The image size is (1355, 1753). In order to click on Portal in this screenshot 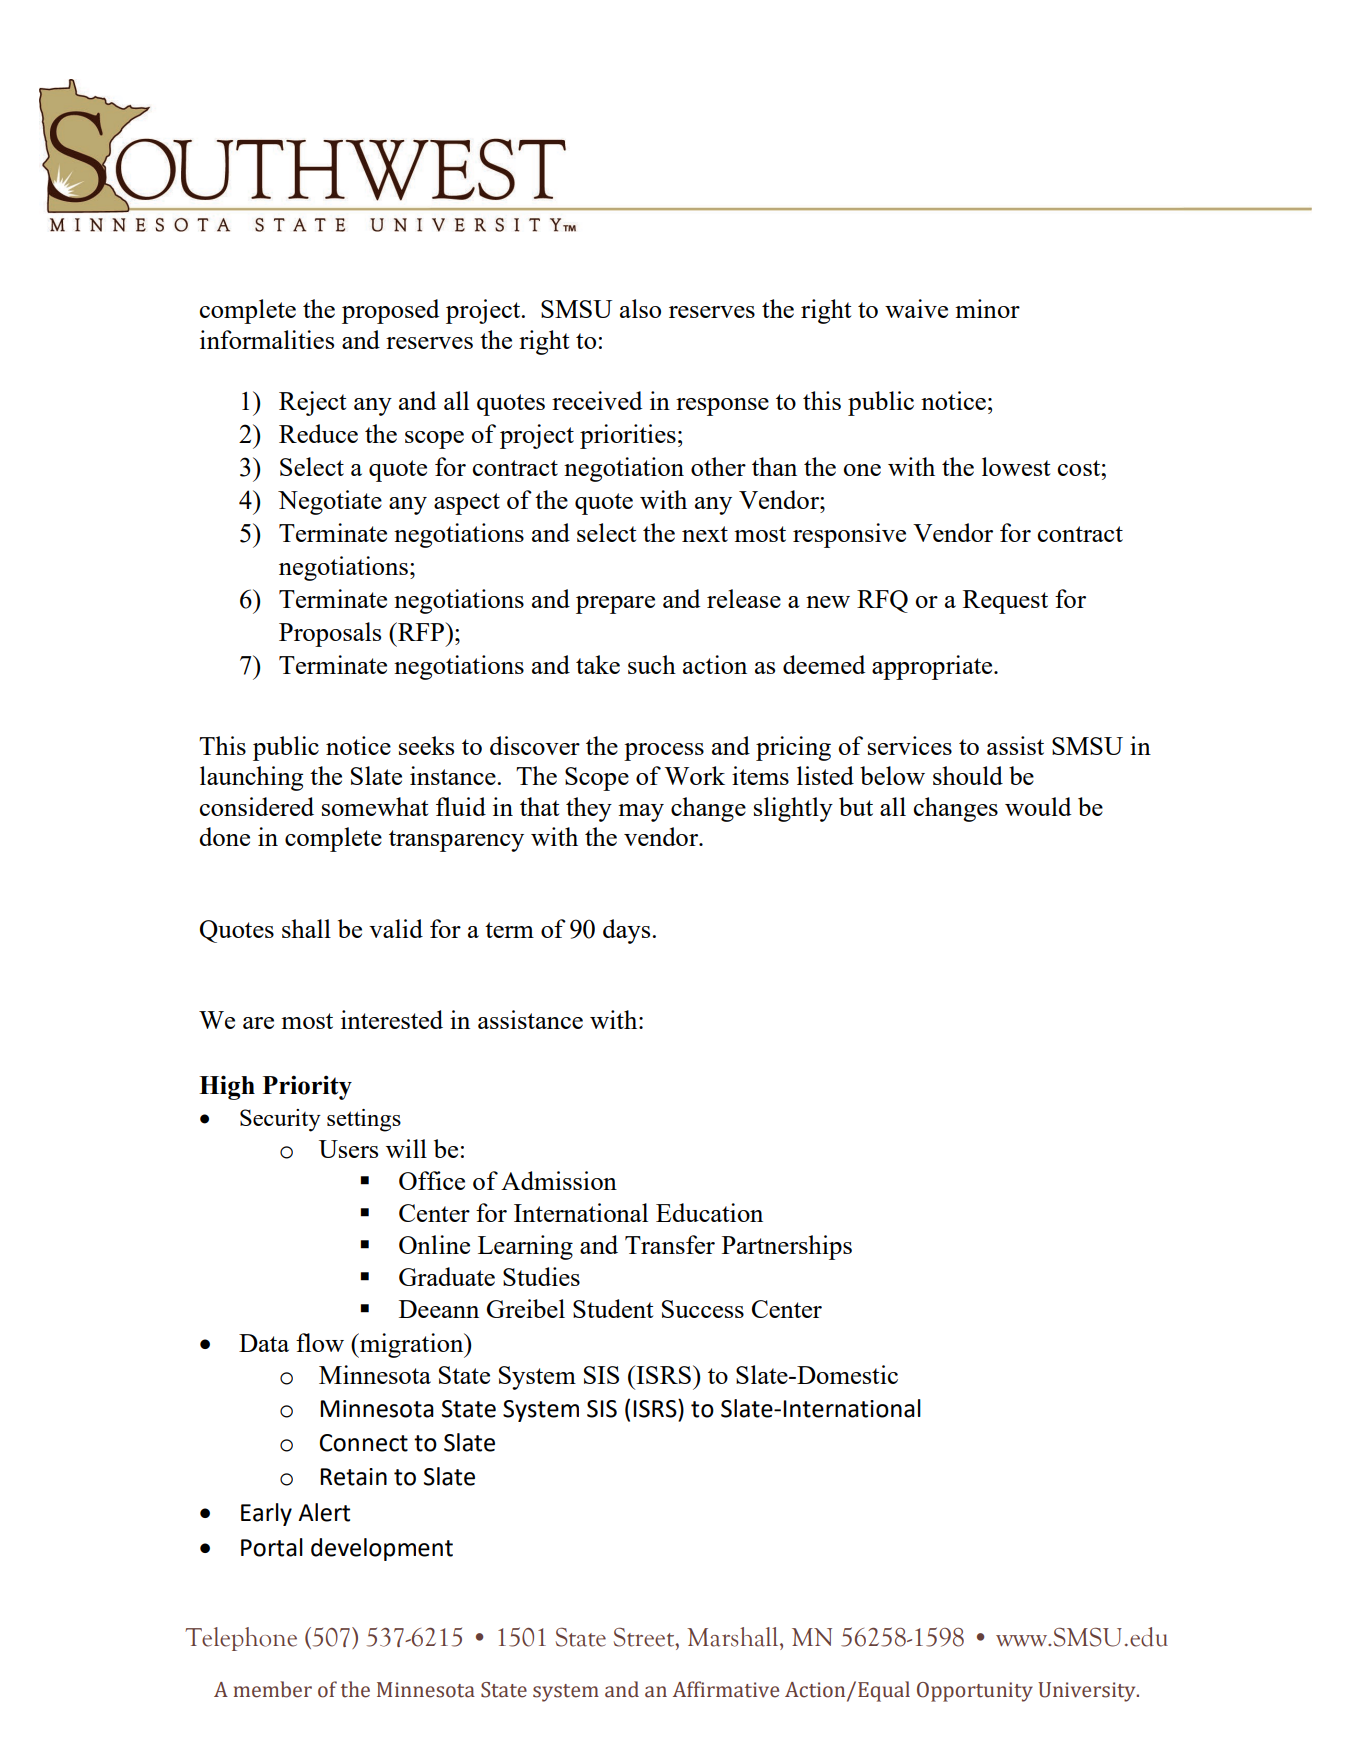, I will do `click(272, 1547)`.
